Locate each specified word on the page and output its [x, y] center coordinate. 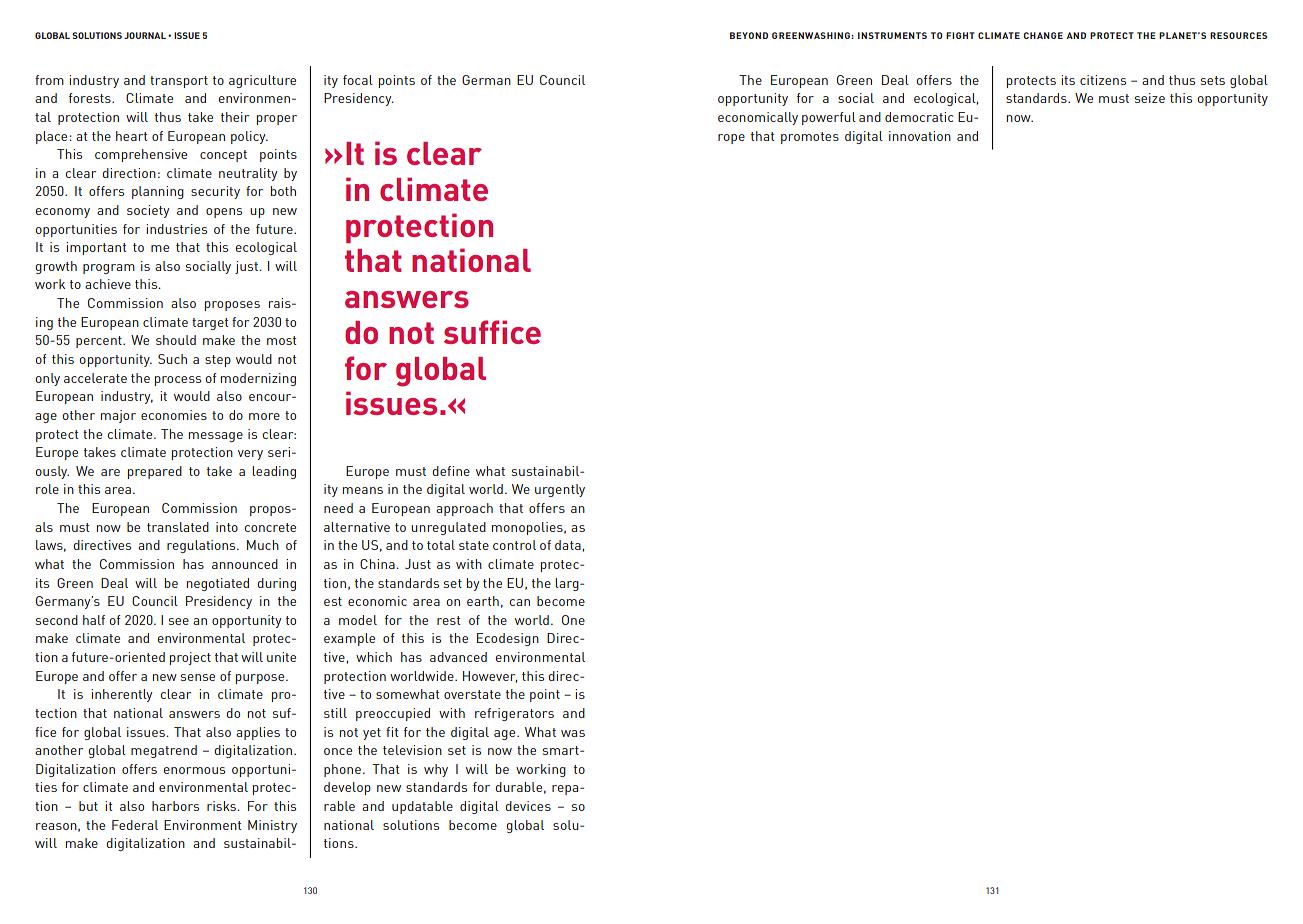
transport [179, 82]
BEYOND [749, 35]
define [451, 471]
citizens [1103, 80]
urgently [560, 490]
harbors [175, 806]
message [216, 437]
